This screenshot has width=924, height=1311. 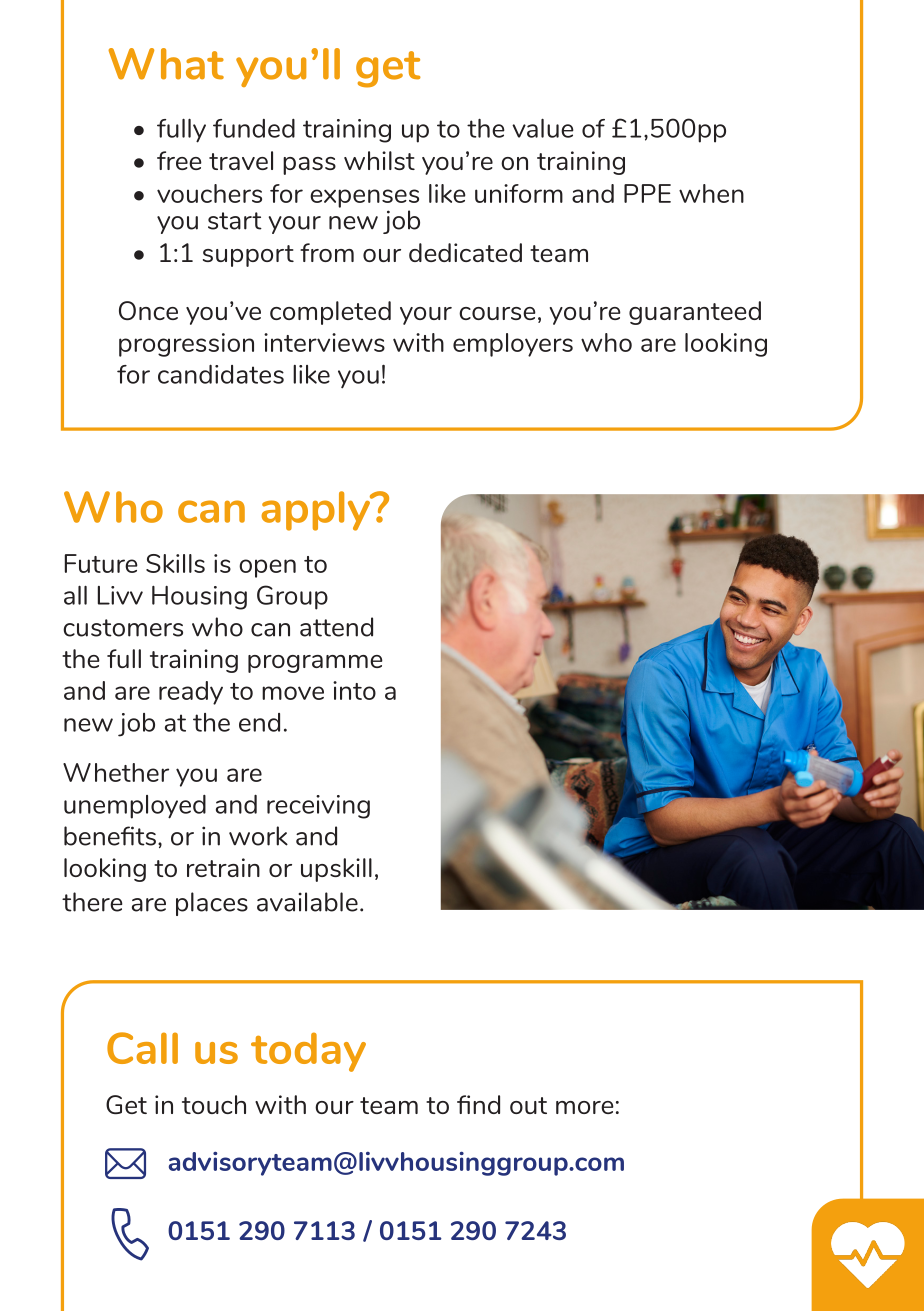 I want to click on Call, so click(x=142, y=1048).
